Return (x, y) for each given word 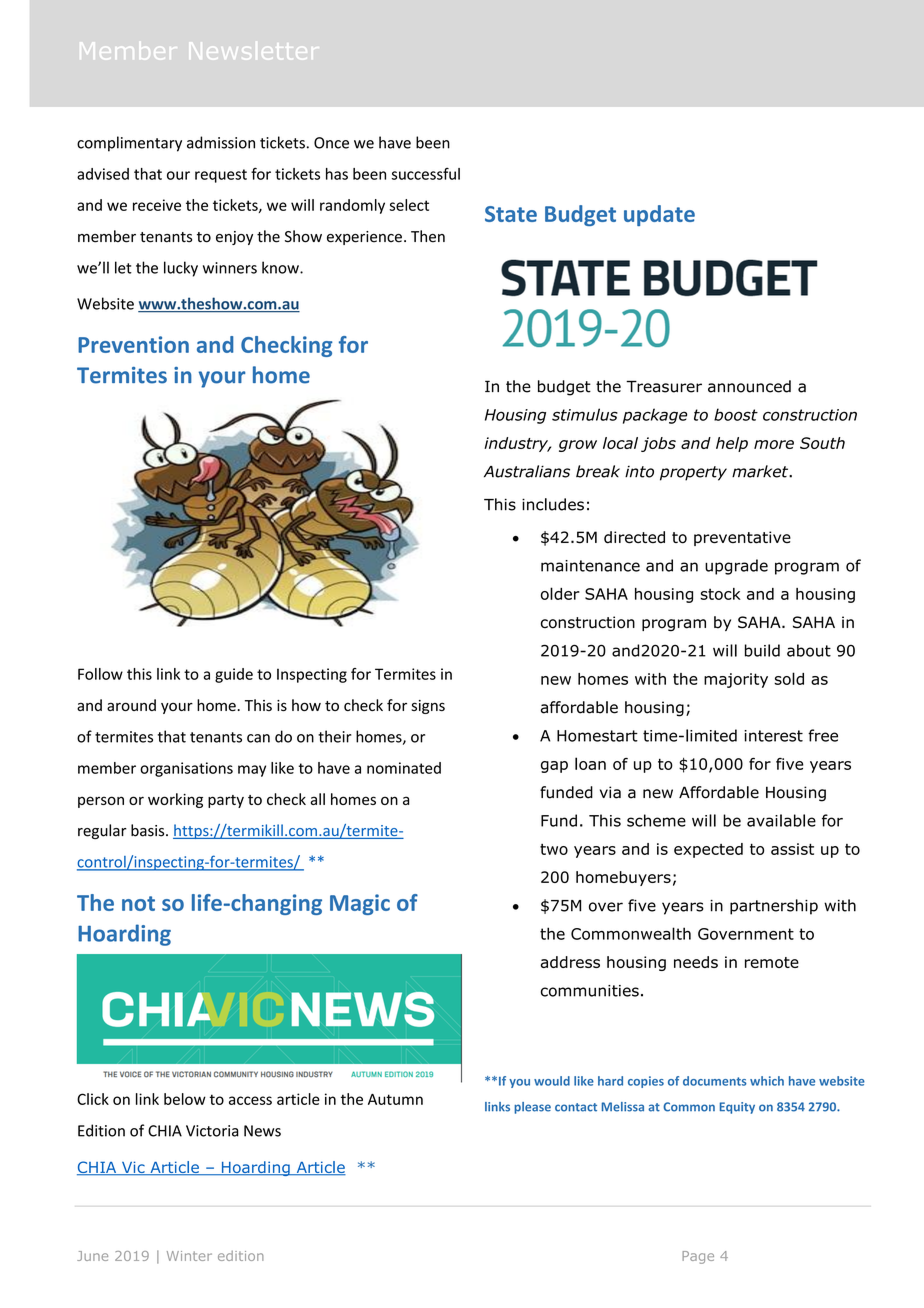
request (221, 176)
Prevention (133, 344)
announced (749, 386)
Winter (189, 1256)
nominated (404, 768)
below (185, 1099)
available (781, 820)
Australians (527, 471)
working (175, 800)
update (659, 215)
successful (426, 174)
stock (720, 594)
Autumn (395, 1099)
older (560, 593)
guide (234, 675)
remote (772, 962)
